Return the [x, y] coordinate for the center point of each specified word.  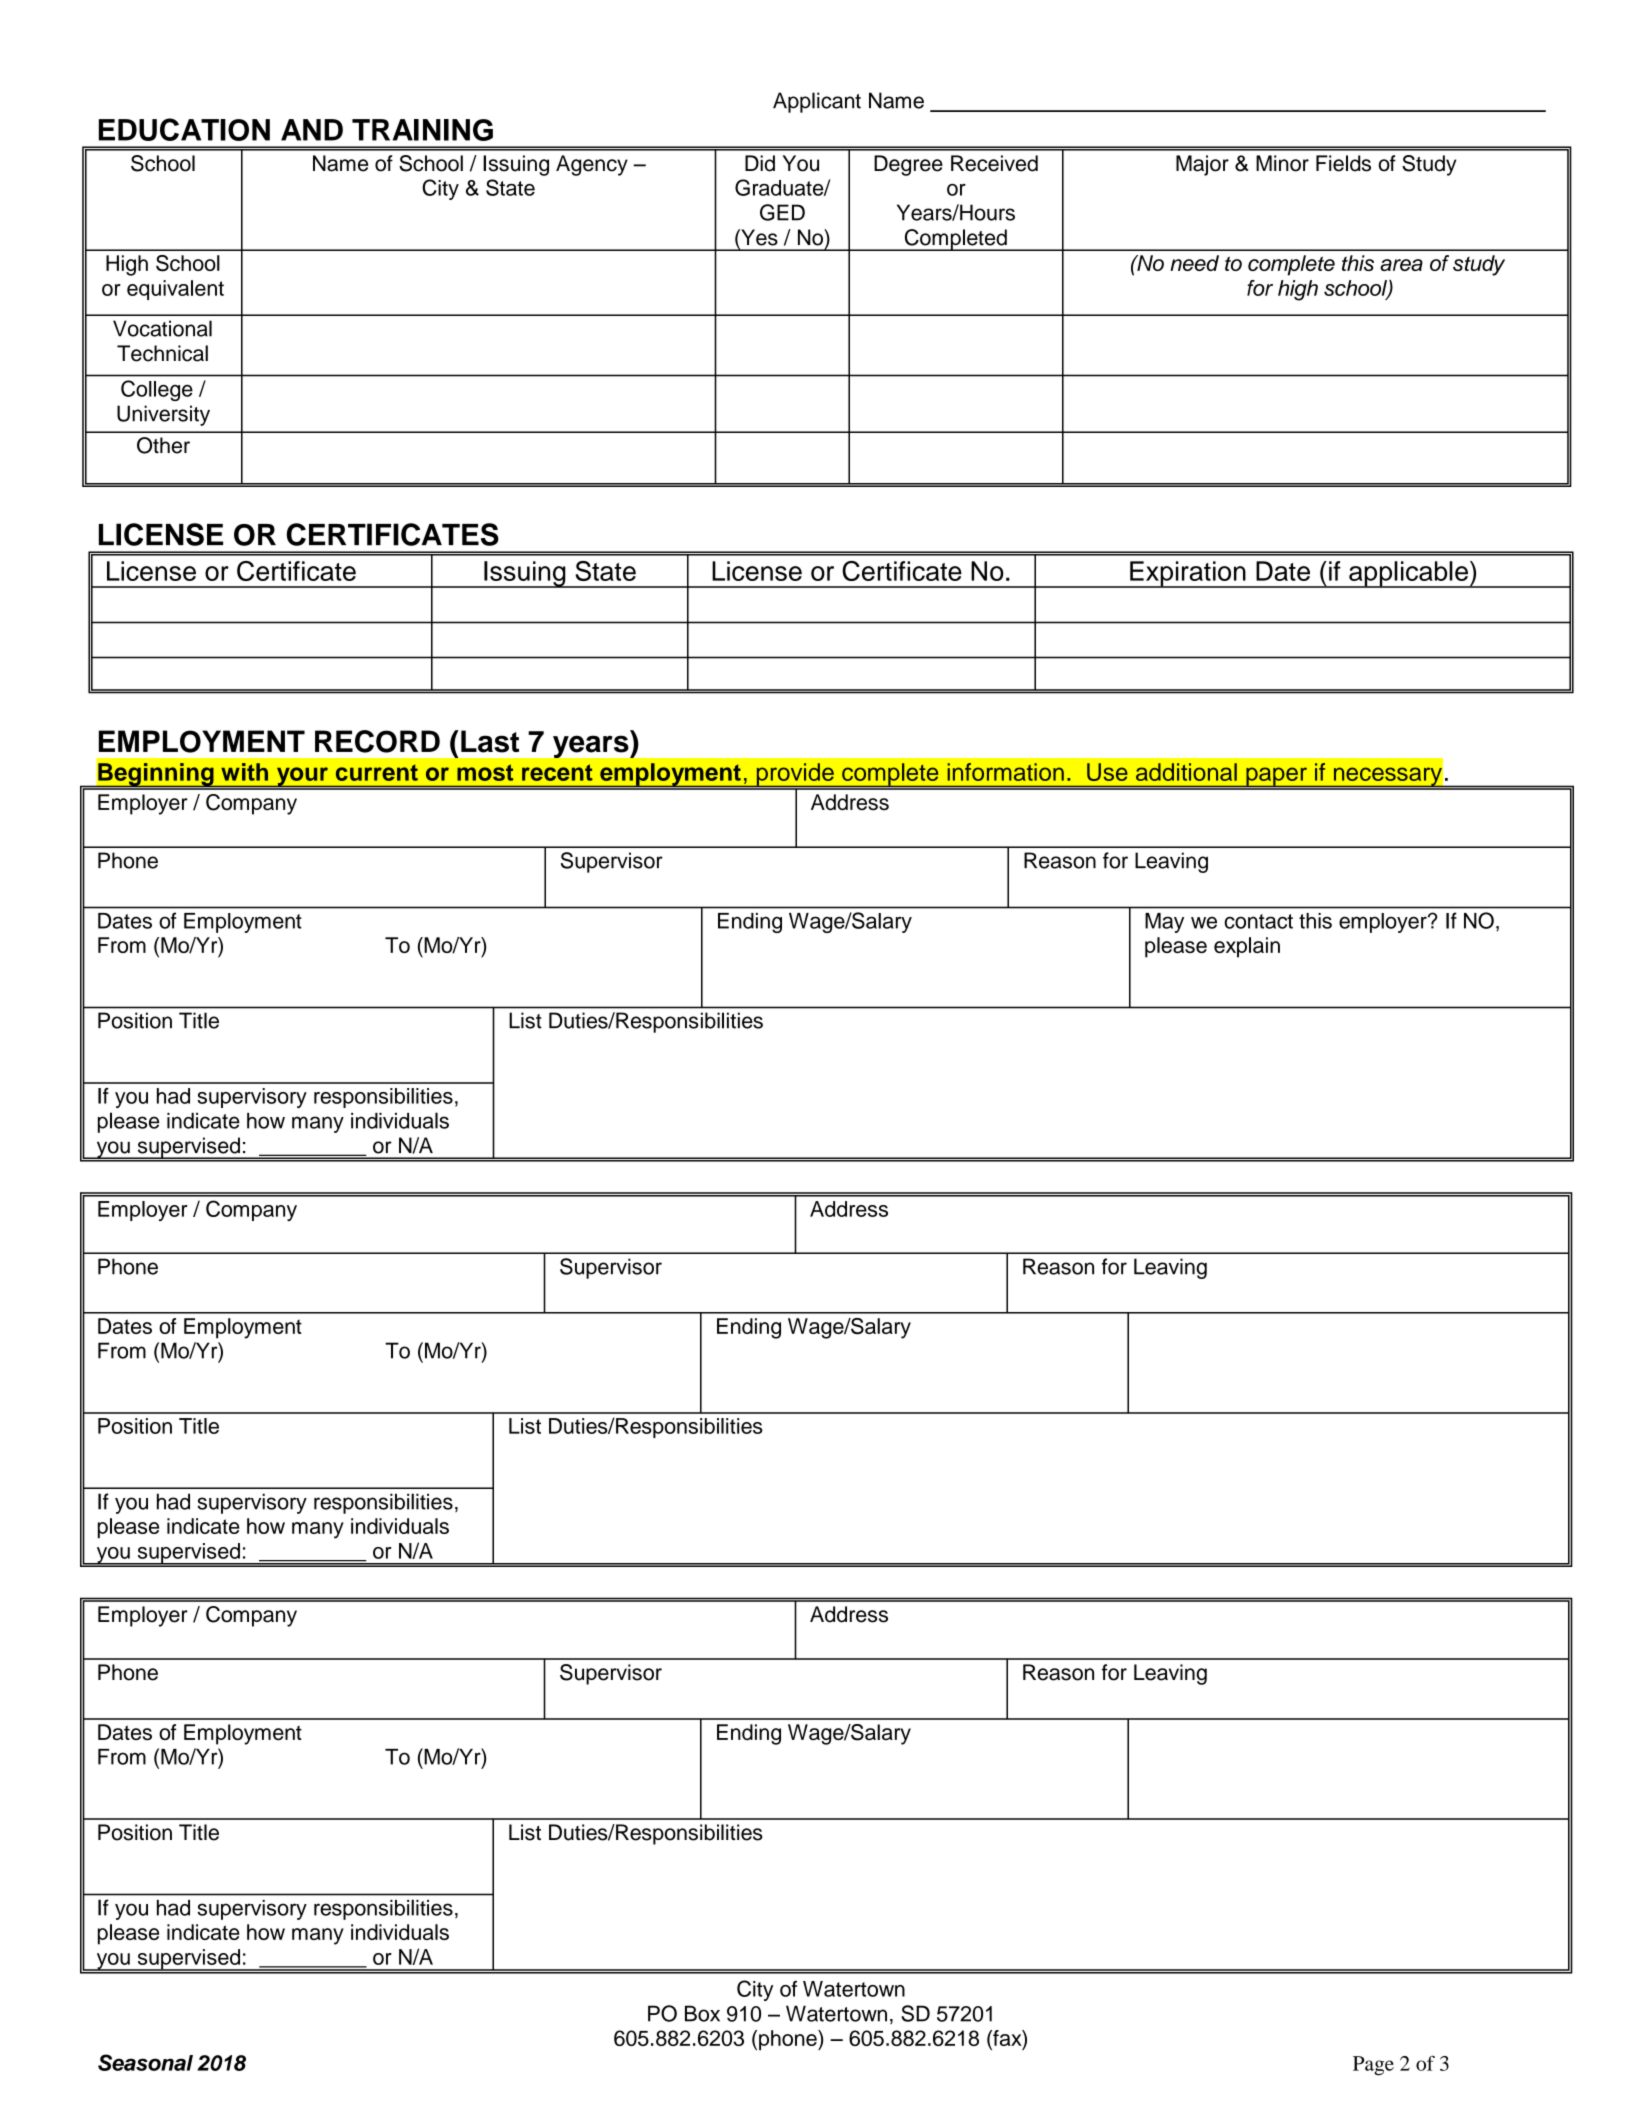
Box [702, 2013]
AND [312, 130]
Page [1373, 2066]
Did [760, 163]
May [1164, 923]
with [244, 772]
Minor [1282, 163]
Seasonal [145, 2062]
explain [1247, 947]
